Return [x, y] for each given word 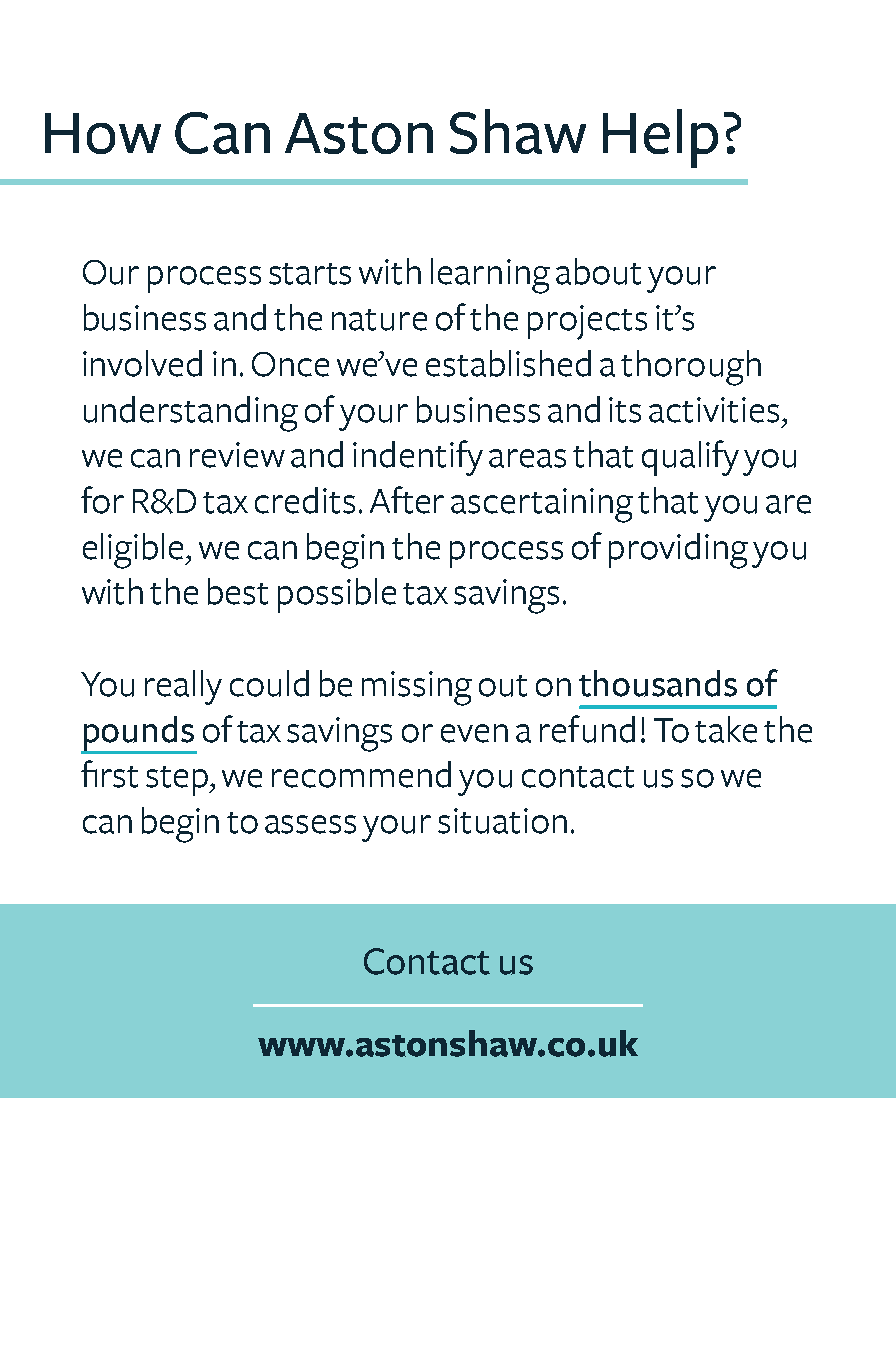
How [103, 133]
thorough [691, 368]
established [508, 363]
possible [337, 595]
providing [678, 551]
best [238, 591]
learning [490, 276]
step [178, 781]
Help [660, 138]
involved [142, 363]
